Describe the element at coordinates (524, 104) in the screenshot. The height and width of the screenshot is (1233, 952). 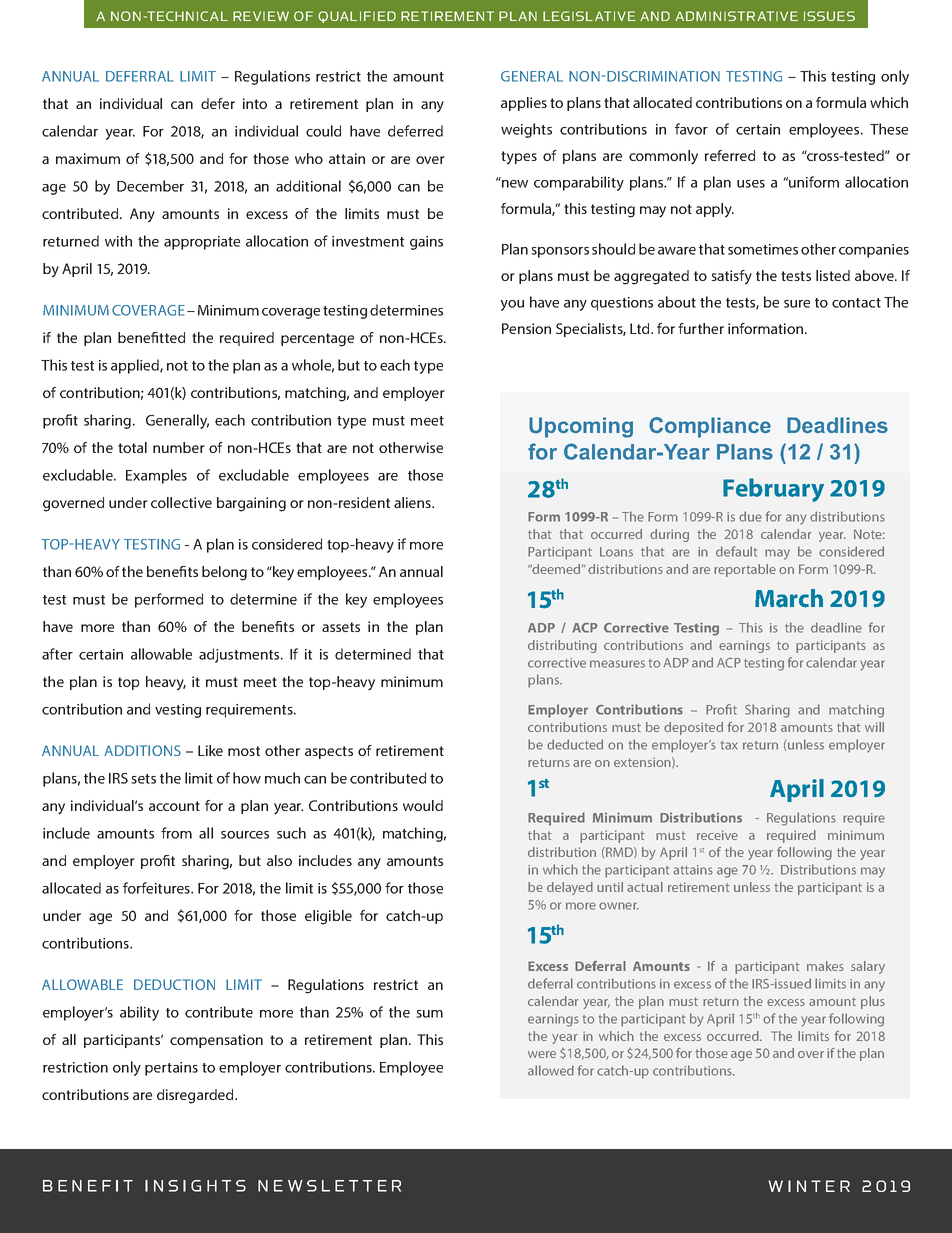
I see `applies` at that location.
